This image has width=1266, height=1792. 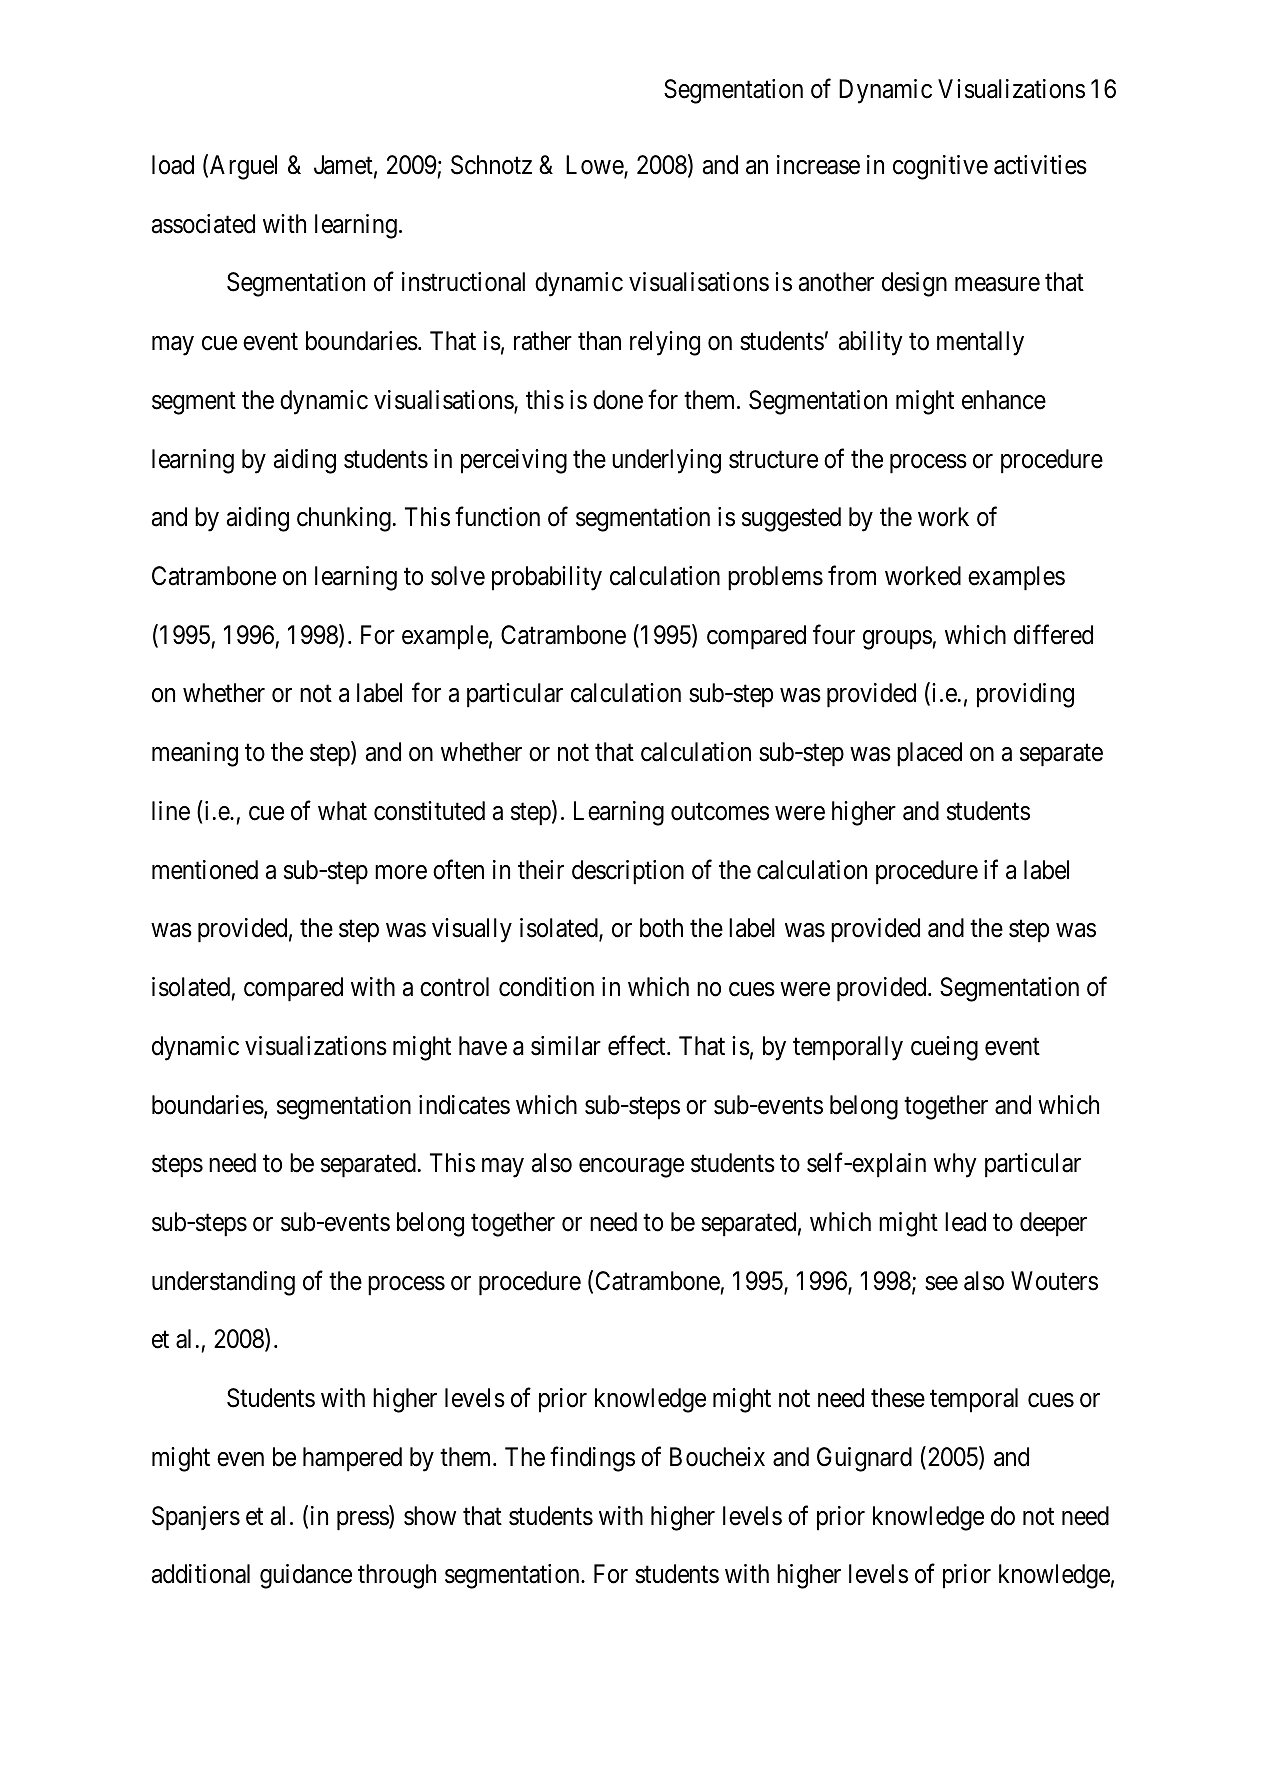 I want to click on Lowe, so click(x=595, y=166).
